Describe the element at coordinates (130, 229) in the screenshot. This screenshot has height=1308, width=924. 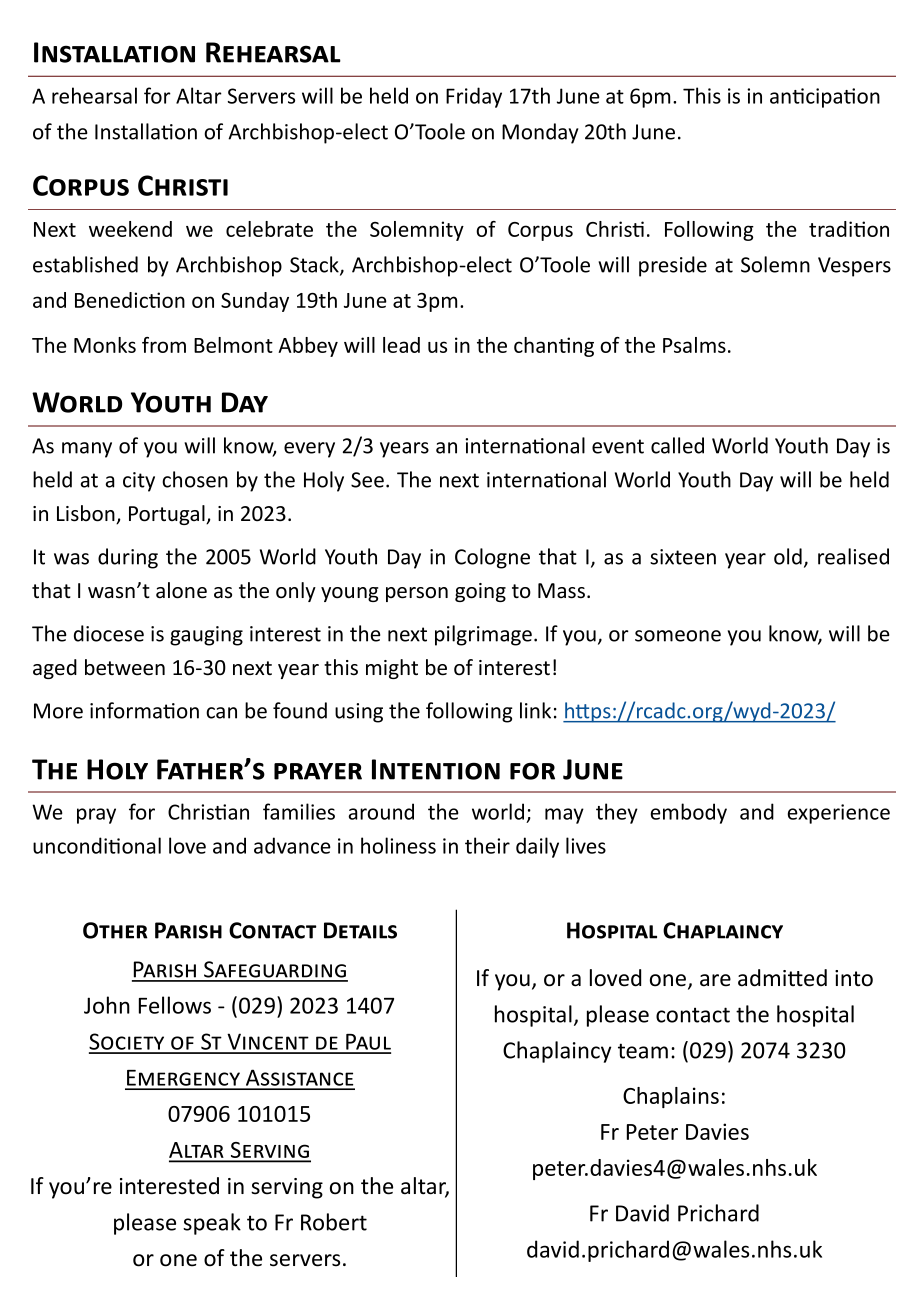
I see `weekend` at that location.
